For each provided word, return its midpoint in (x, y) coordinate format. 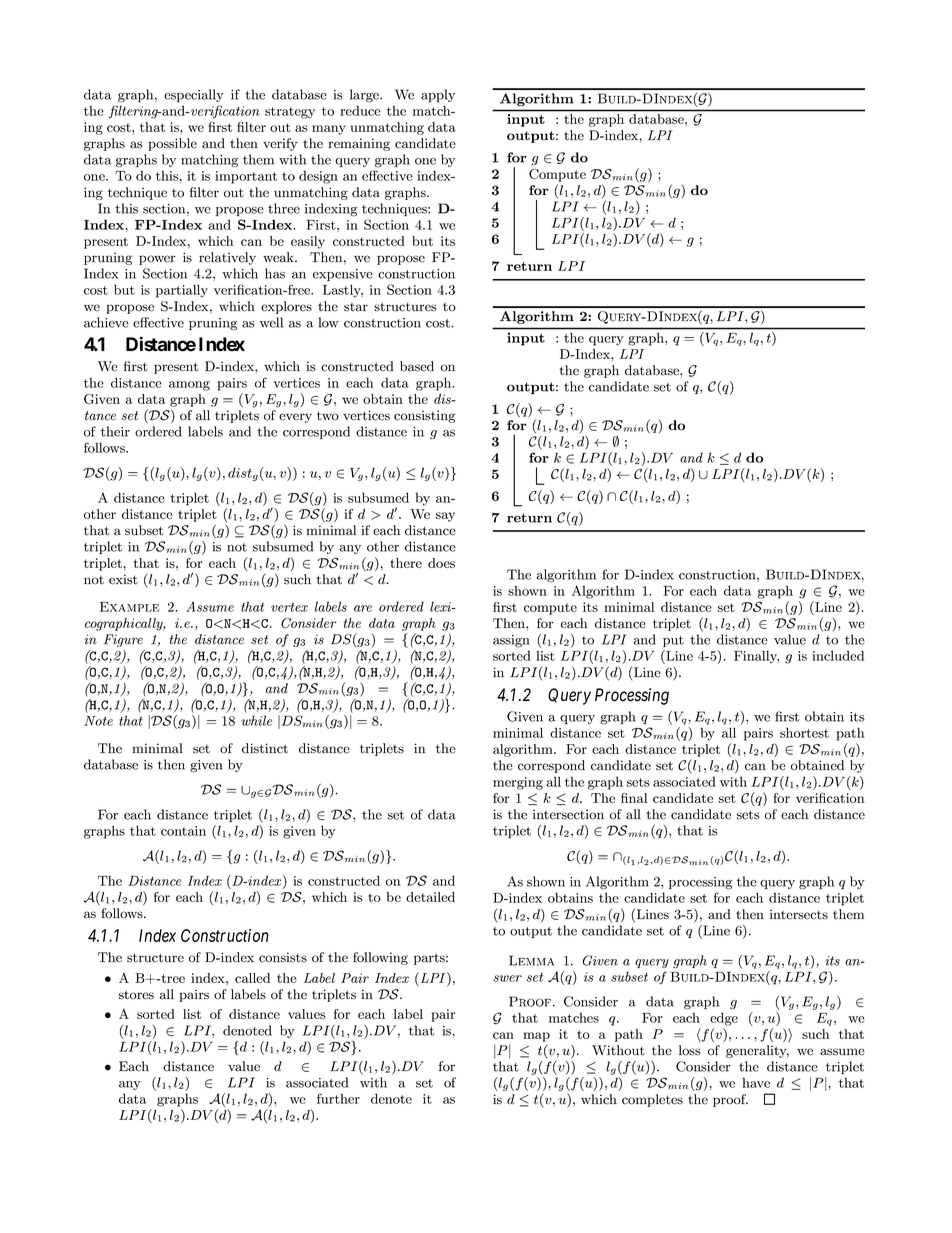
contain (183, 831)
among (189, 386)
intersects (799, 914)
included (838, 655)
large (365, 96)
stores (136, 995)
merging (518, 783)
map (536, 1037)
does (441, 563)
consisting (425, 416)
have (756, 1083)
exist (123, 579)
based (417, 366)
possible (172, 144)
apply (438, 95)
